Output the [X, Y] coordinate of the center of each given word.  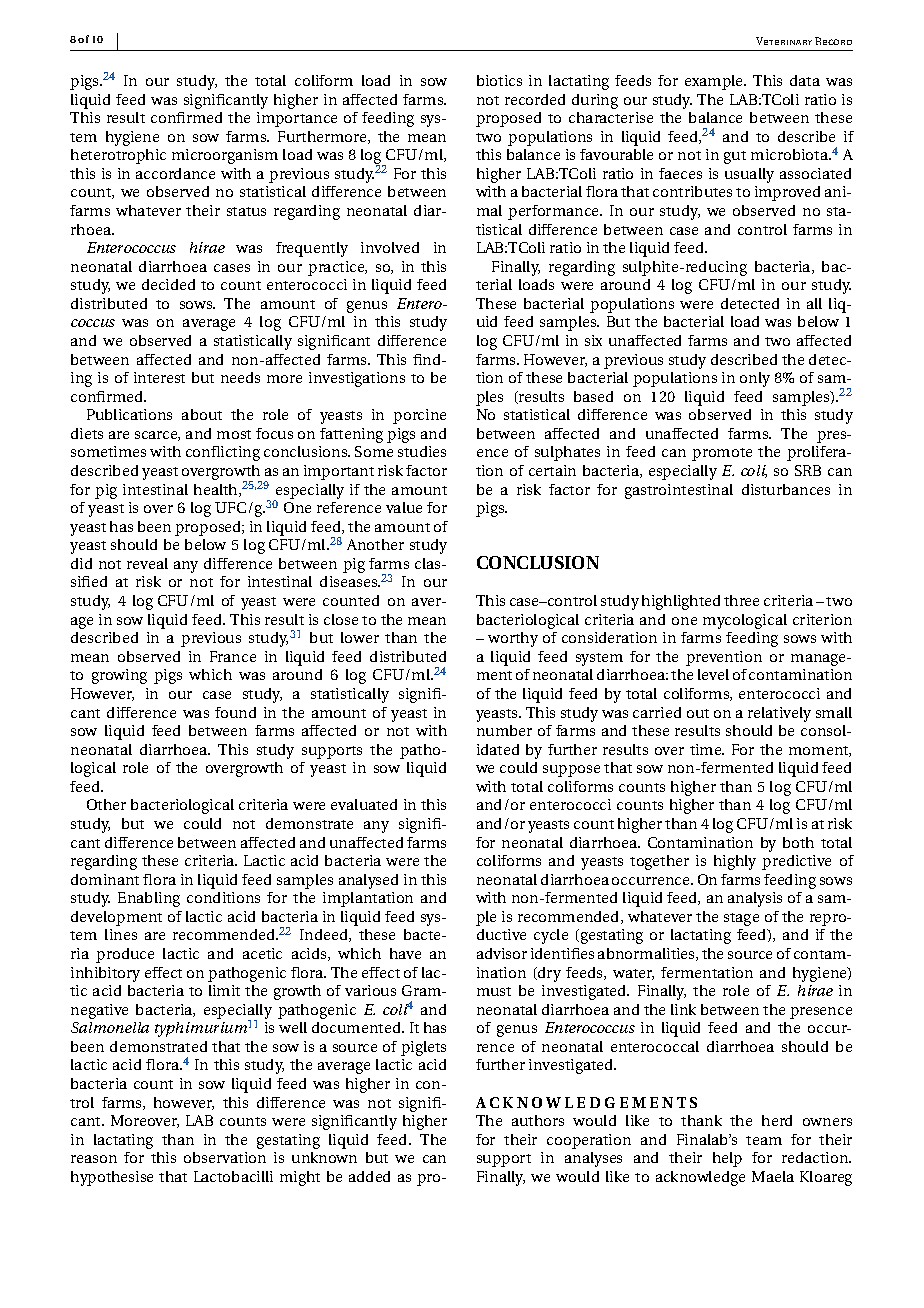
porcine [419, 416]
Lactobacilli [233, 1176]
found [235, 712]
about [202, 414]
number [504, 730]
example [715, 82]
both [798, 842]
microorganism [225, 156]
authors [538, 1120]
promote [722, 454]
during [595, 101]
